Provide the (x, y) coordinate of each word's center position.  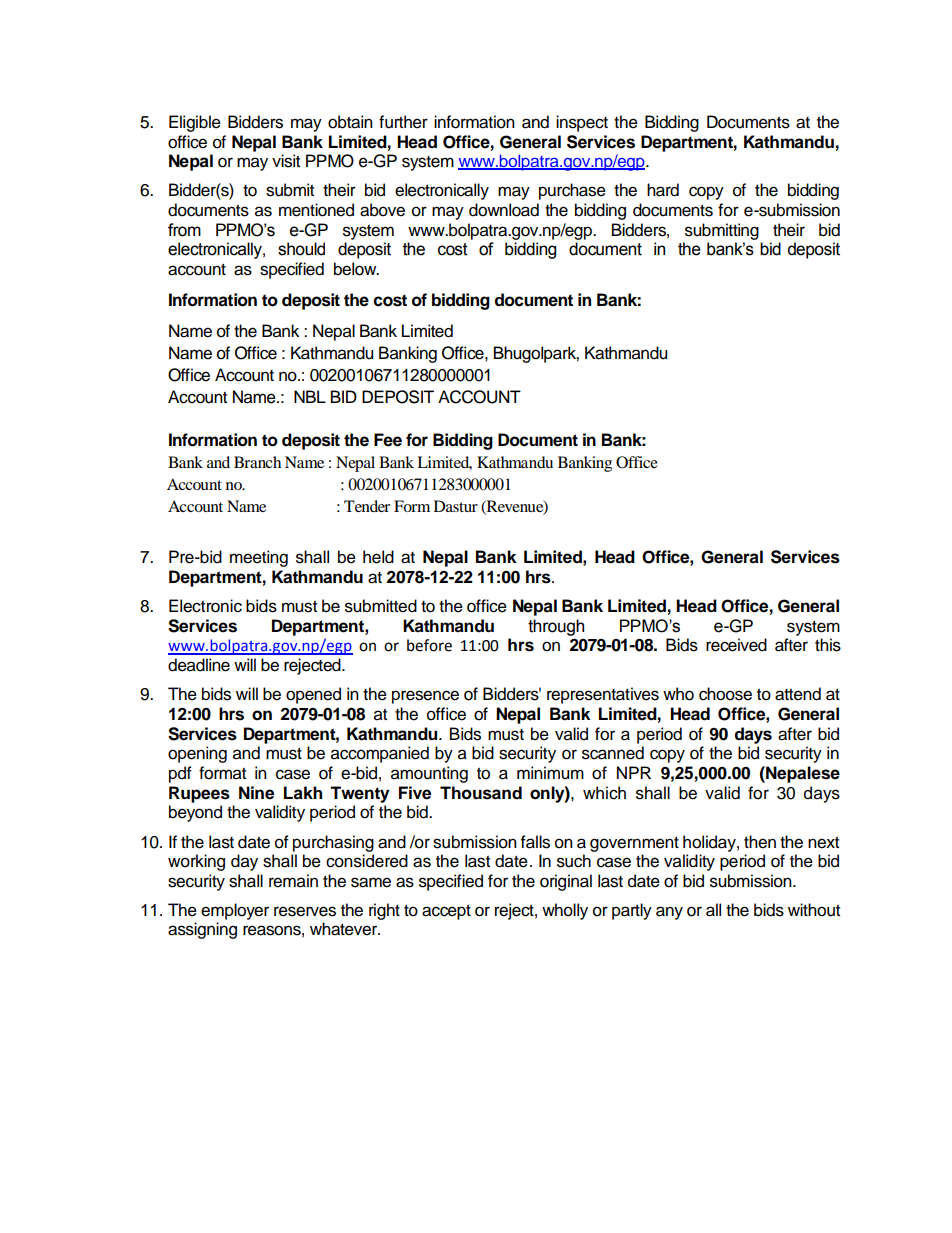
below (356, 269)
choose (725, 694)
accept (446, 912)
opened (313, 695)
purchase (572, 191)
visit (286, 161)
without (814, 910)
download (504, 210)
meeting (259, 558)
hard (663, 190)
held (378, 557)
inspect (582, 123)
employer (235, 911)
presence (425, 697)
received (736, 645)
